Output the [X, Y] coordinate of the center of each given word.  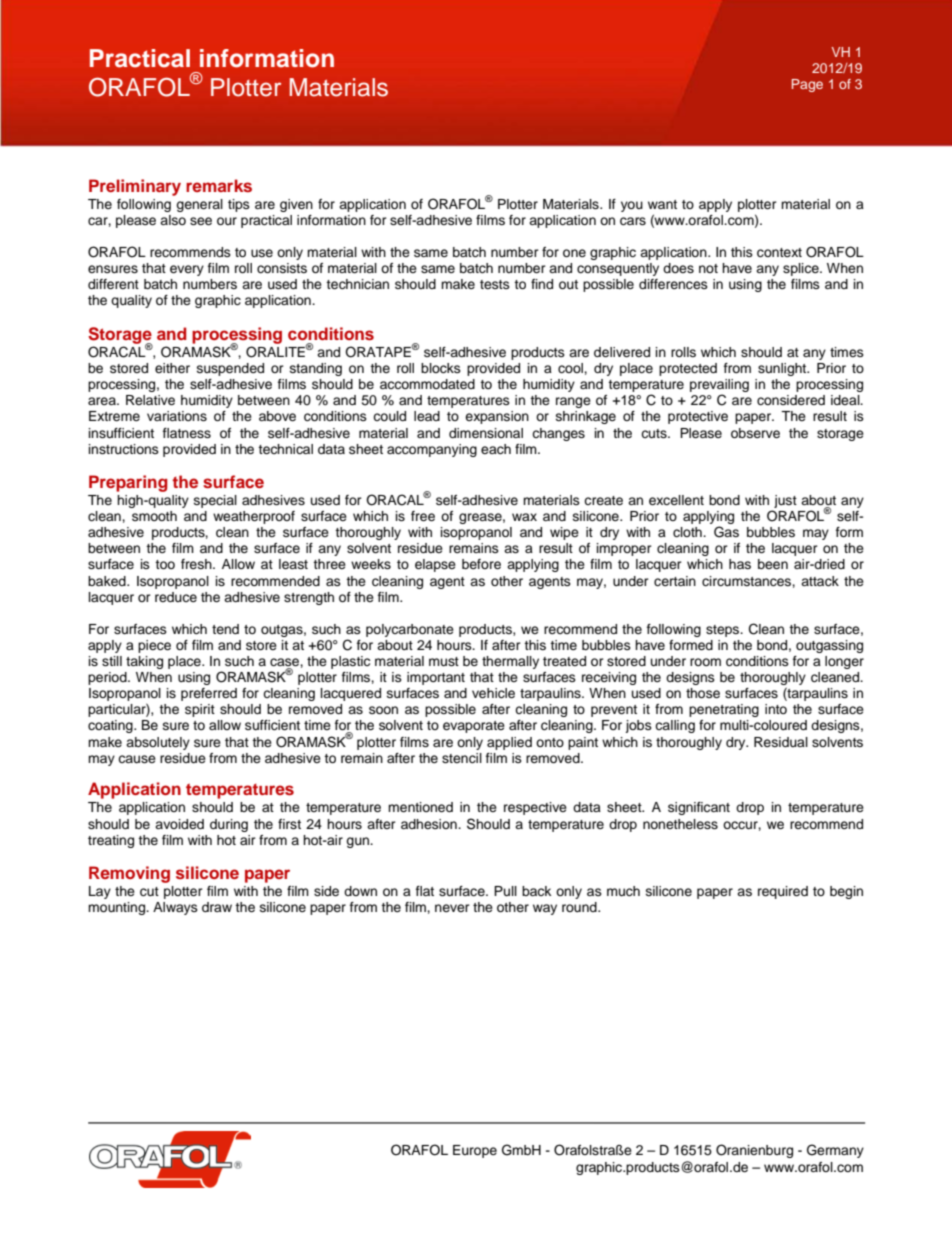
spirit [200, 710]
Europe [475, 1151]
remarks [219, 185]
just [785, 501]
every [187, 270]
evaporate [474, 727]
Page [807, 85]
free [423, 516]
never [452, 908]
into [776, 709]
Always [175, 908]
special [215, 501]
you [632, 206]
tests [495, 284]
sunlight [783, 369]
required [783, 892]
